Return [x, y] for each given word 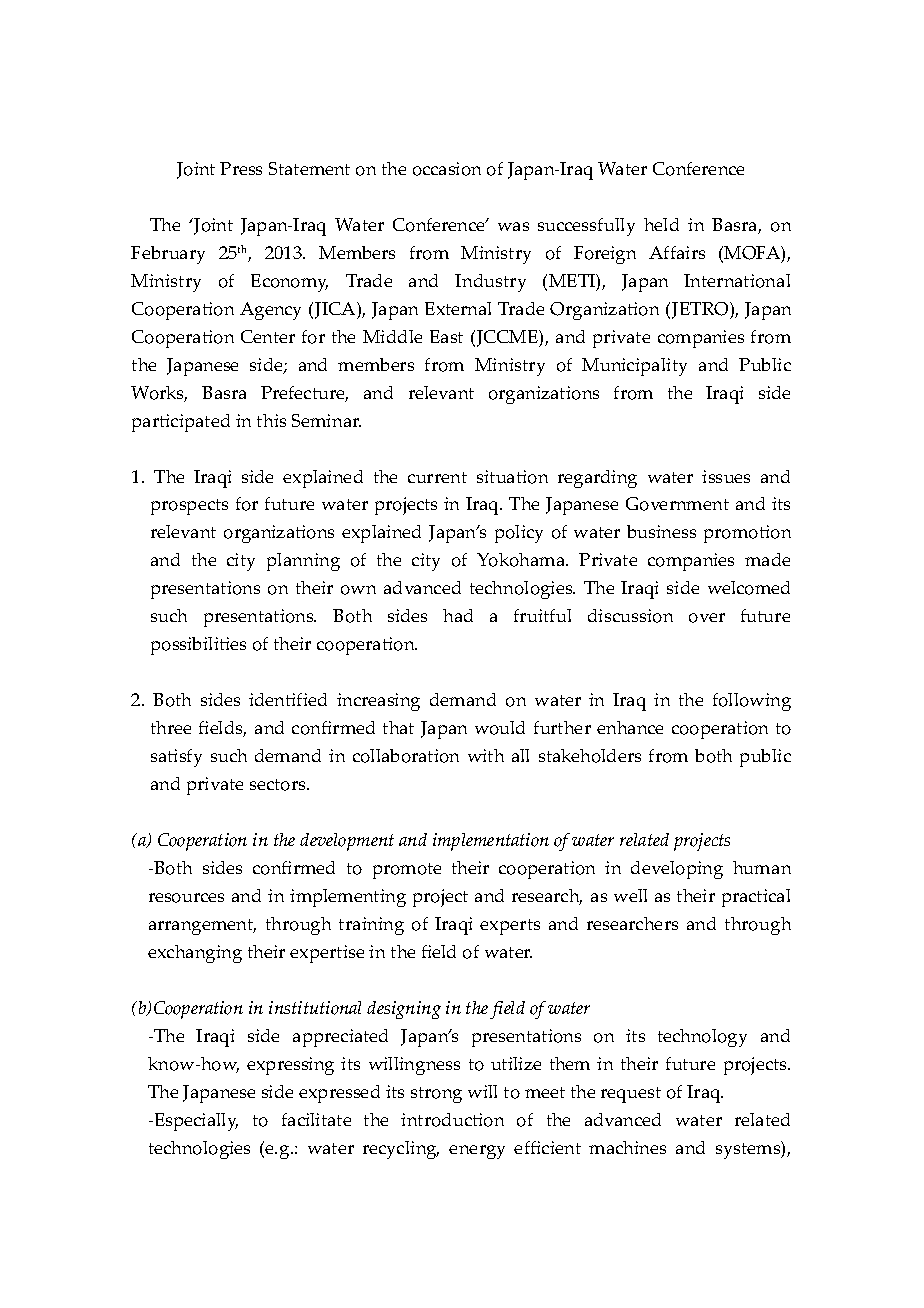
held [661, 224]
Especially [195, 1122]
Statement [309, 168]
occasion [447, 169]
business [661, 531]
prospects [189, 507]
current [437, 477]
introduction [452, 1120]
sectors [279, 785]
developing [677, 870]
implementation [491, 842]
